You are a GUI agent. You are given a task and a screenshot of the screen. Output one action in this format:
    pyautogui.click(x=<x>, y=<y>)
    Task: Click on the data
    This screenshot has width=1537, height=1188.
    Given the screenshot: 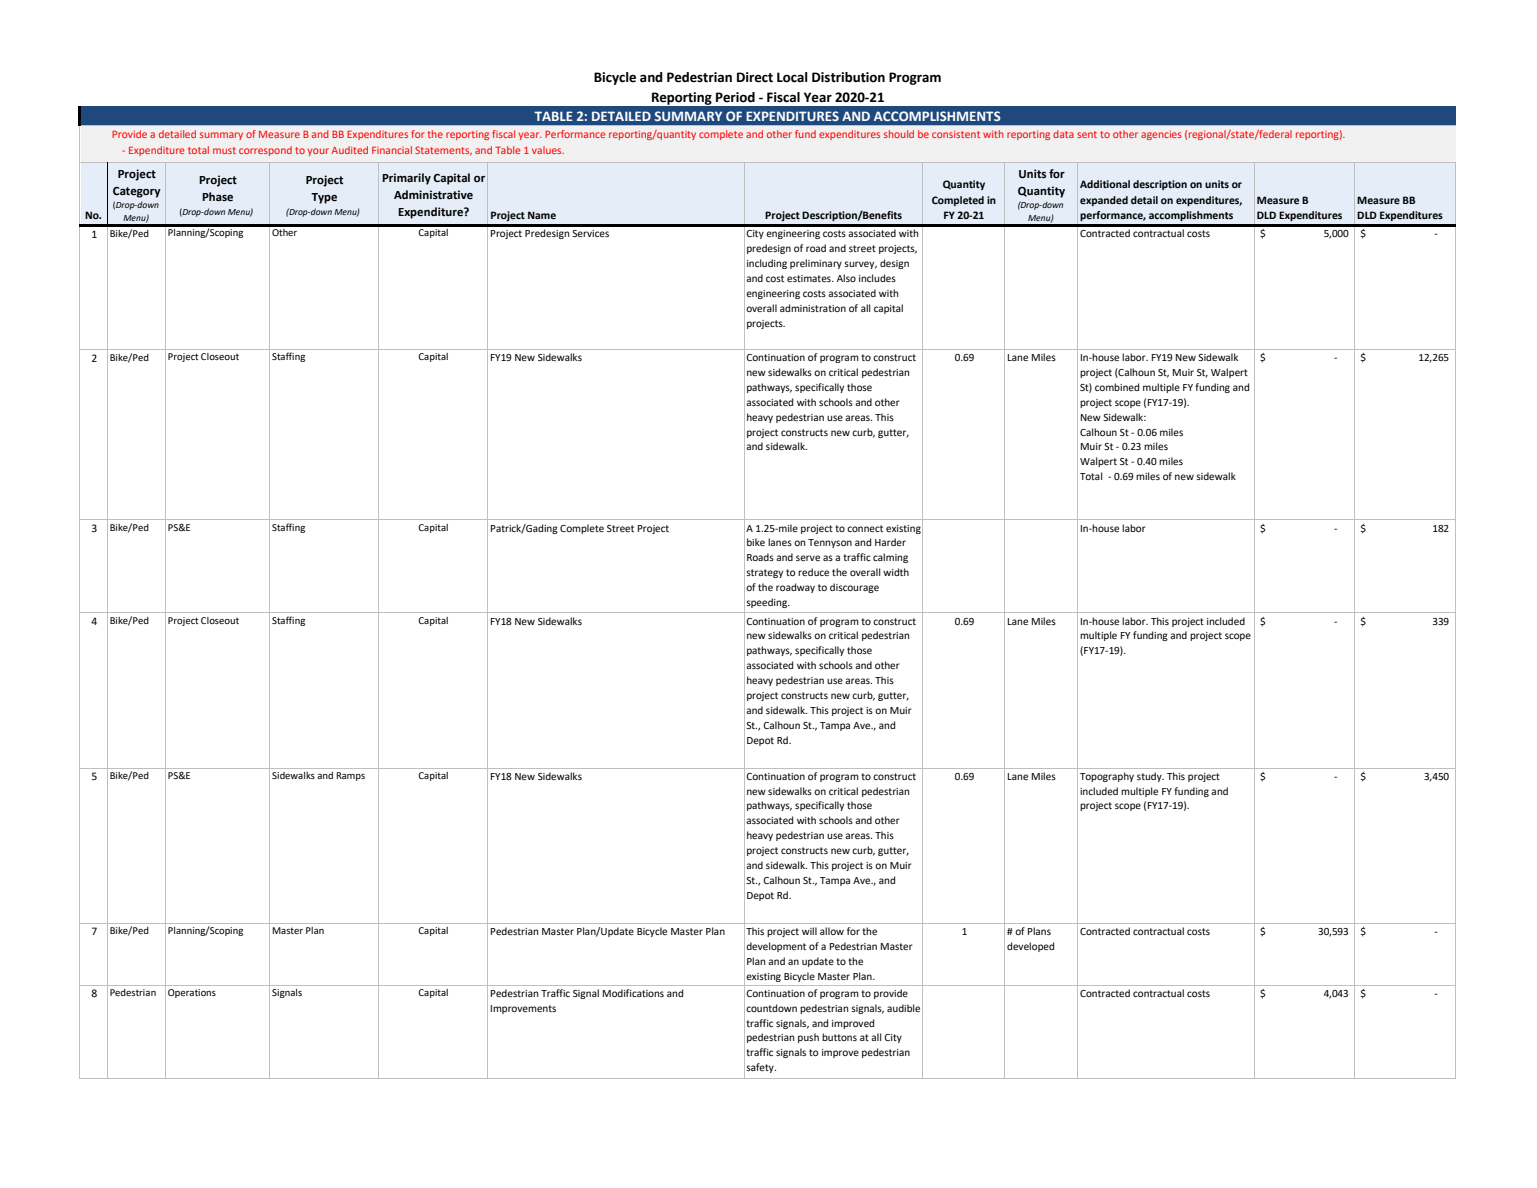 What is the action you would take?
    pyautogui.click(x=1063, y=134)
